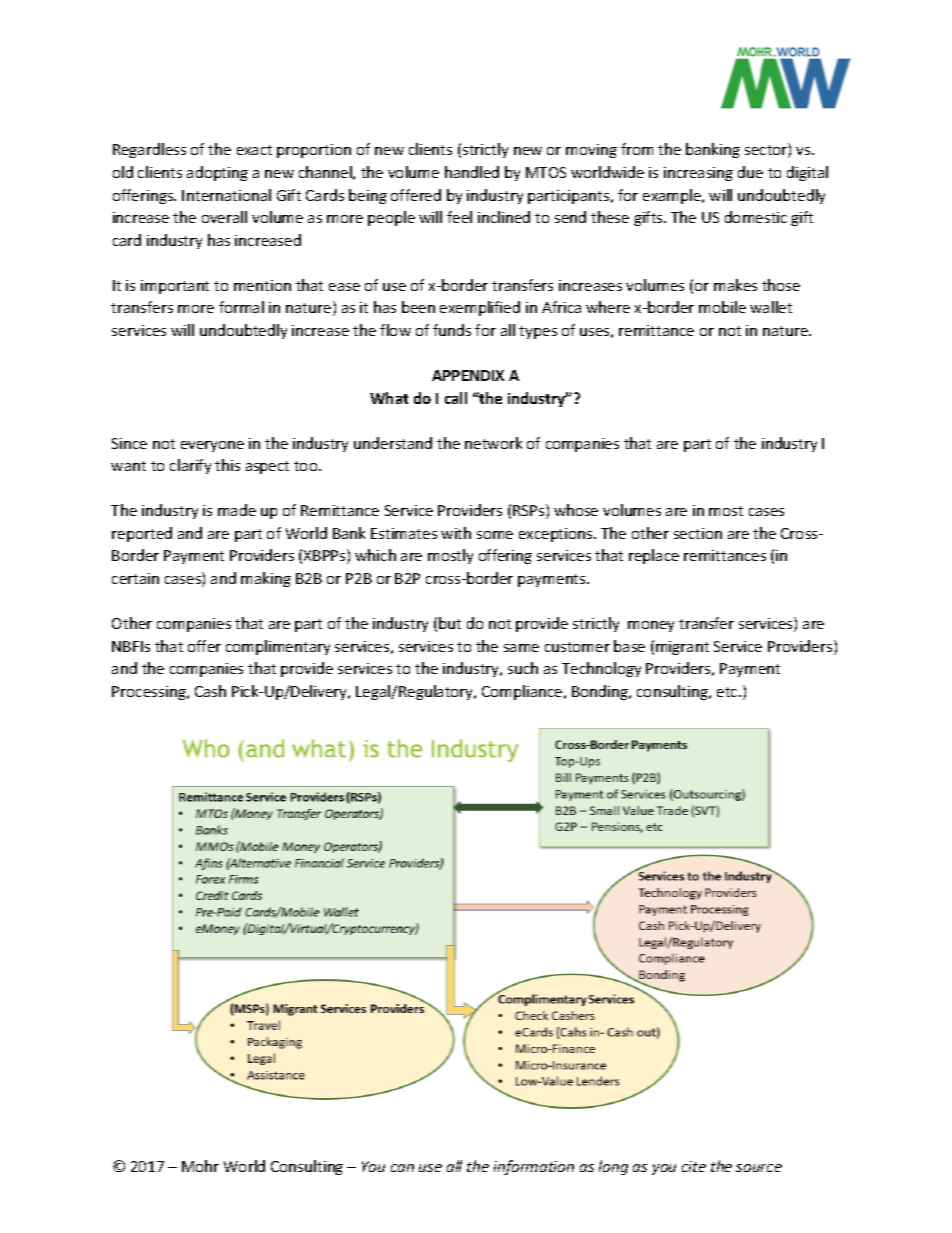 This screenshot has width=952, height=1233. Describe the element at coordinates (523, 692) in the screenshot. I see `Compliance` at that location.
